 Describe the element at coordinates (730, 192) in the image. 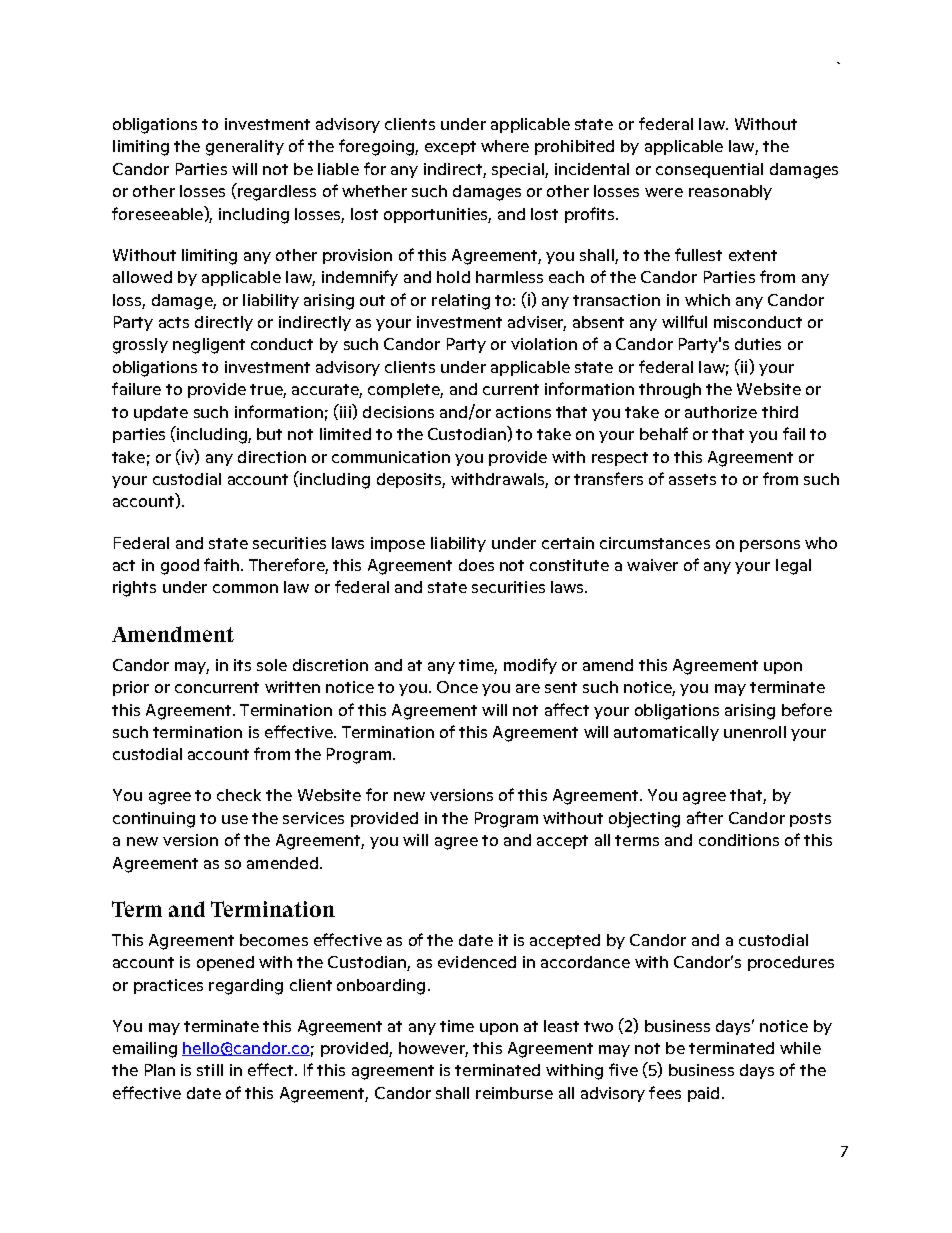

I see `reasonably` at that location.
